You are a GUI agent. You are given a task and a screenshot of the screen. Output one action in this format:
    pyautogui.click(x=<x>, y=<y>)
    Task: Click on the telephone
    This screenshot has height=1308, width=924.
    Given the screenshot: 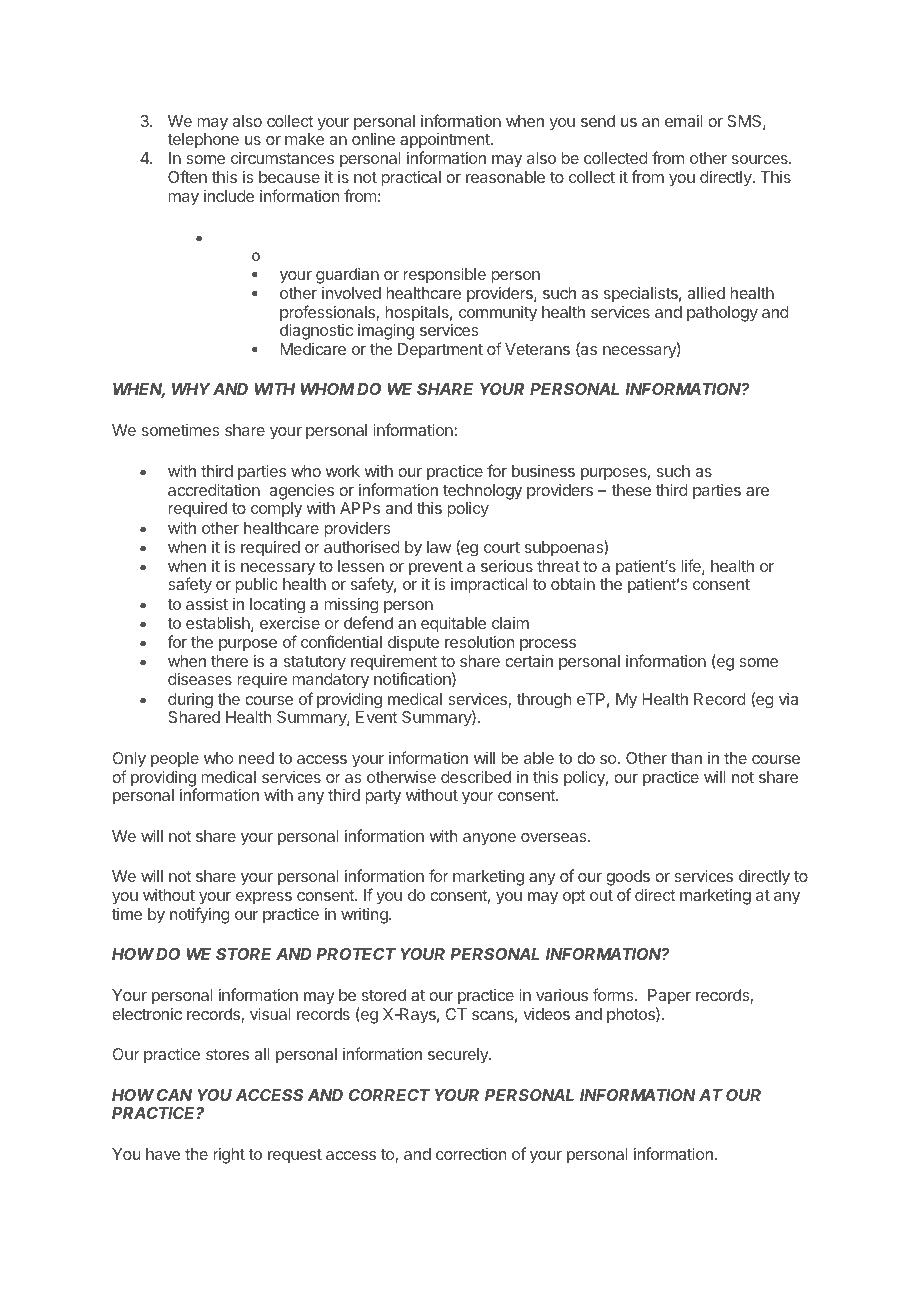 What is the action you would take?
    pyautogui.click(x=203, y=141)
